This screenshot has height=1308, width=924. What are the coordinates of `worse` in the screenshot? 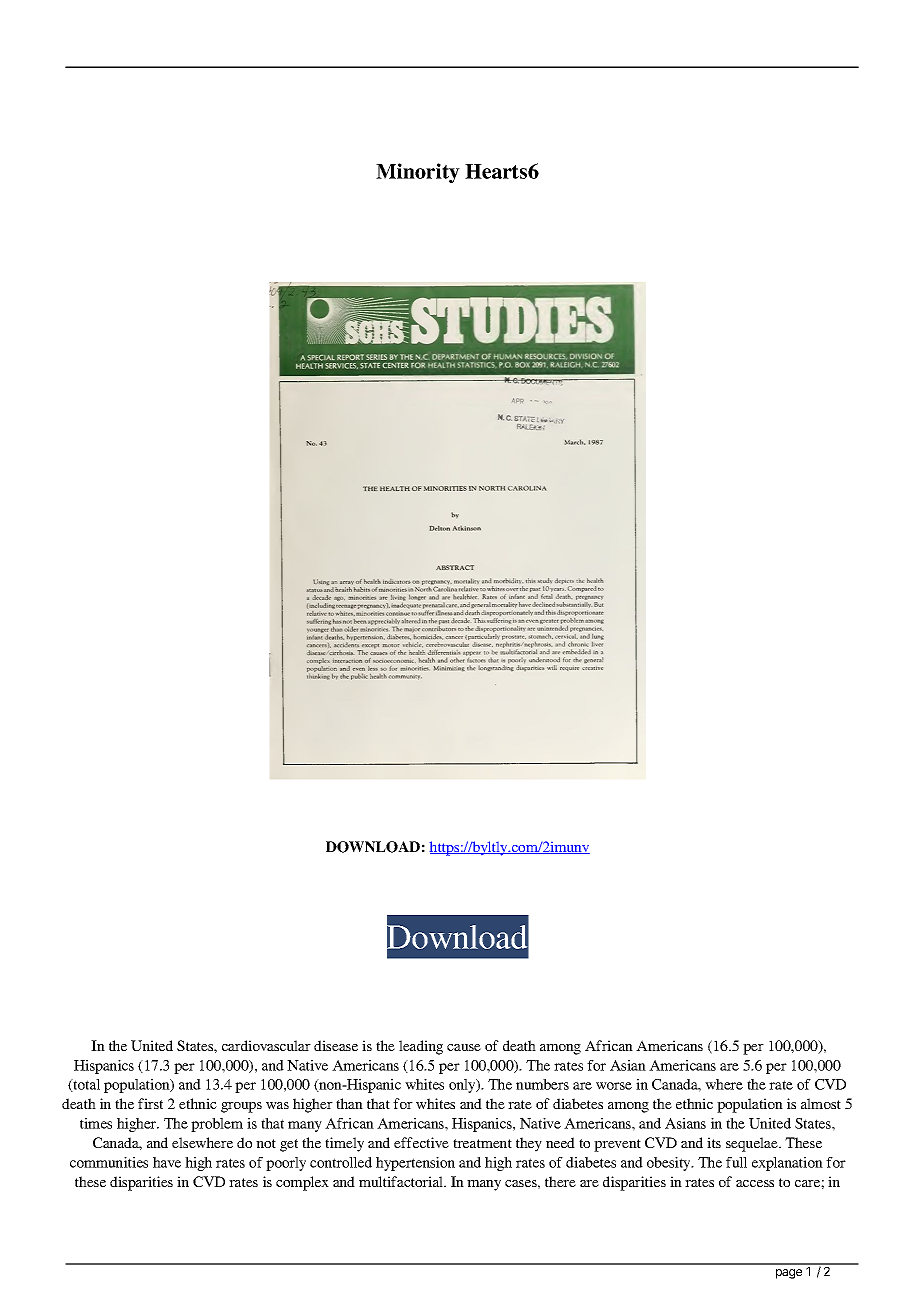 It's located at (614, 1086).
